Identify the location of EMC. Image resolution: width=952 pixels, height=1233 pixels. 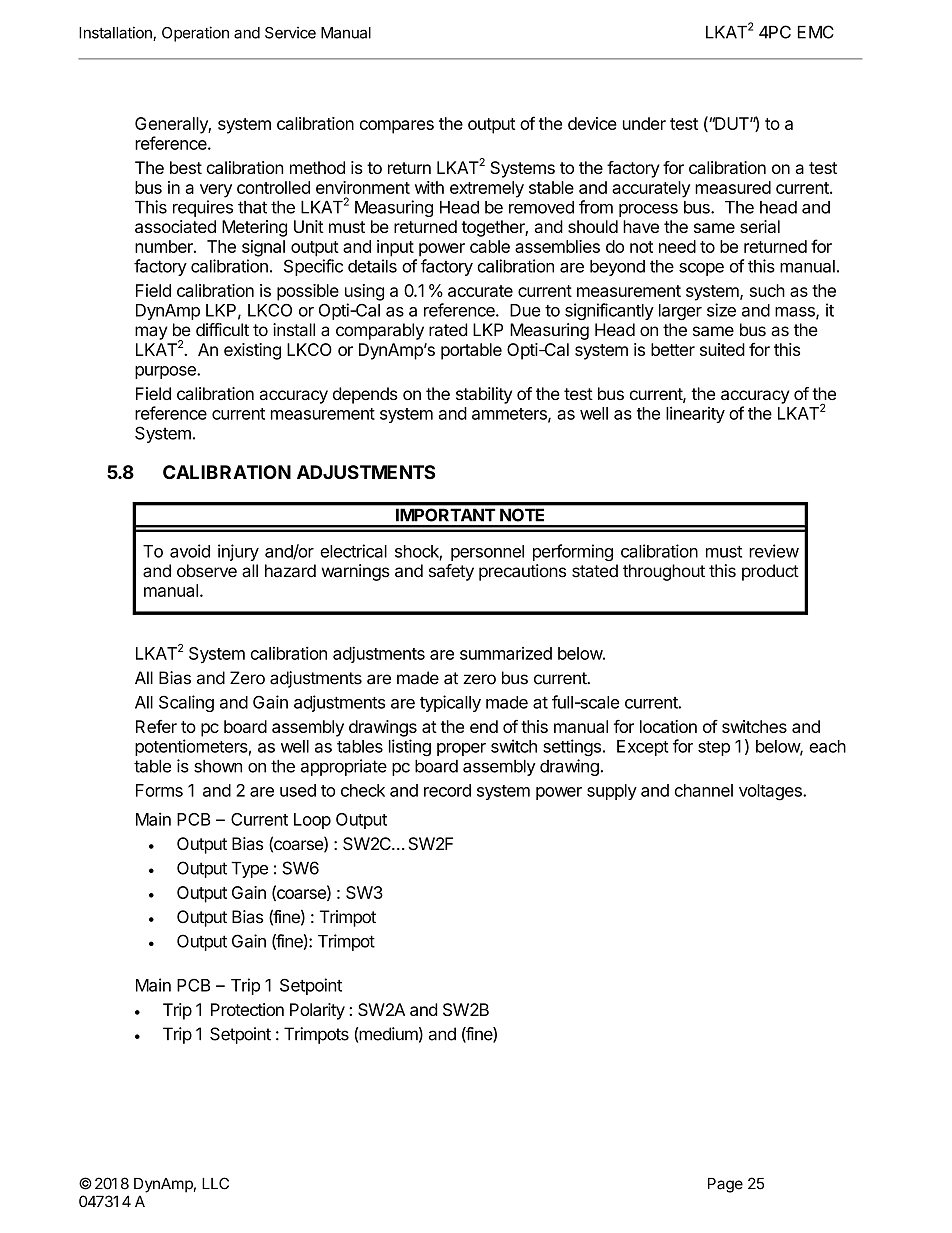
(816, 32).
